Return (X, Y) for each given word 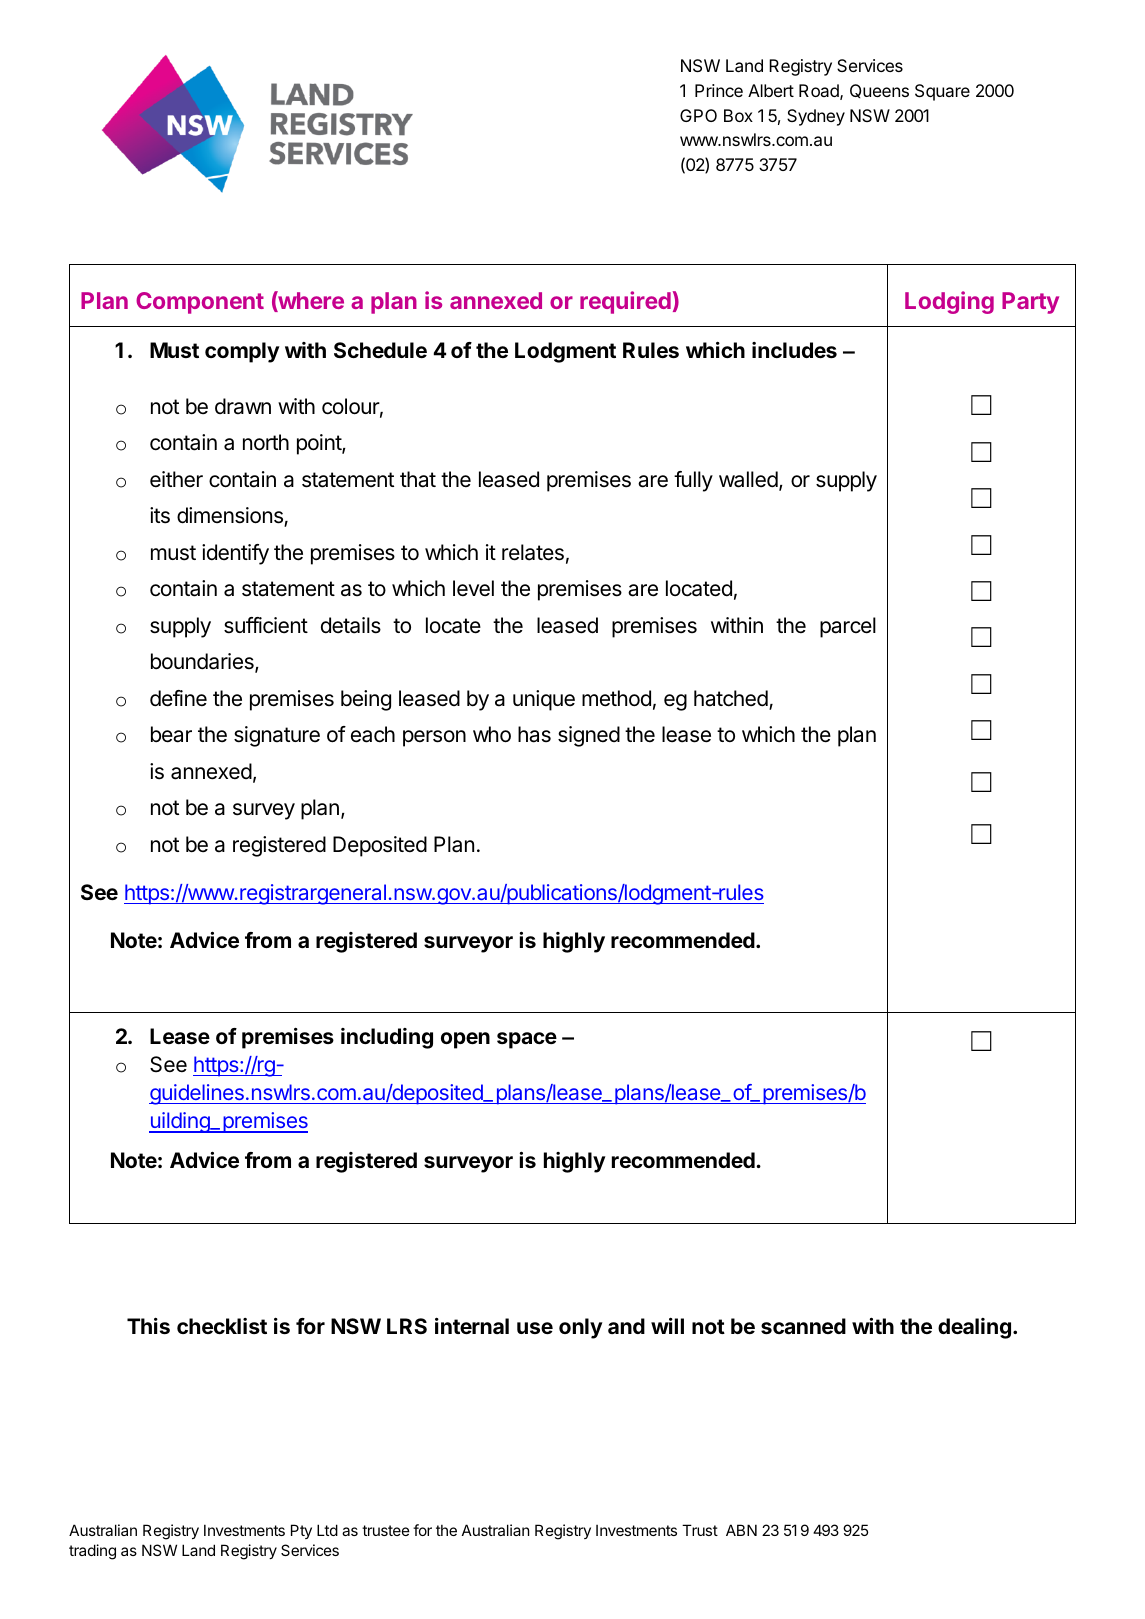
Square (942, 92)
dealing (974, 1328)
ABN (741, 1530)
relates (533, 552)
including (387, 1038)
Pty (301, 1531)
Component (200, 303)
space (527, 1040)
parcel (848, 627)
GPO (698, 115)
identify (235, 554)
